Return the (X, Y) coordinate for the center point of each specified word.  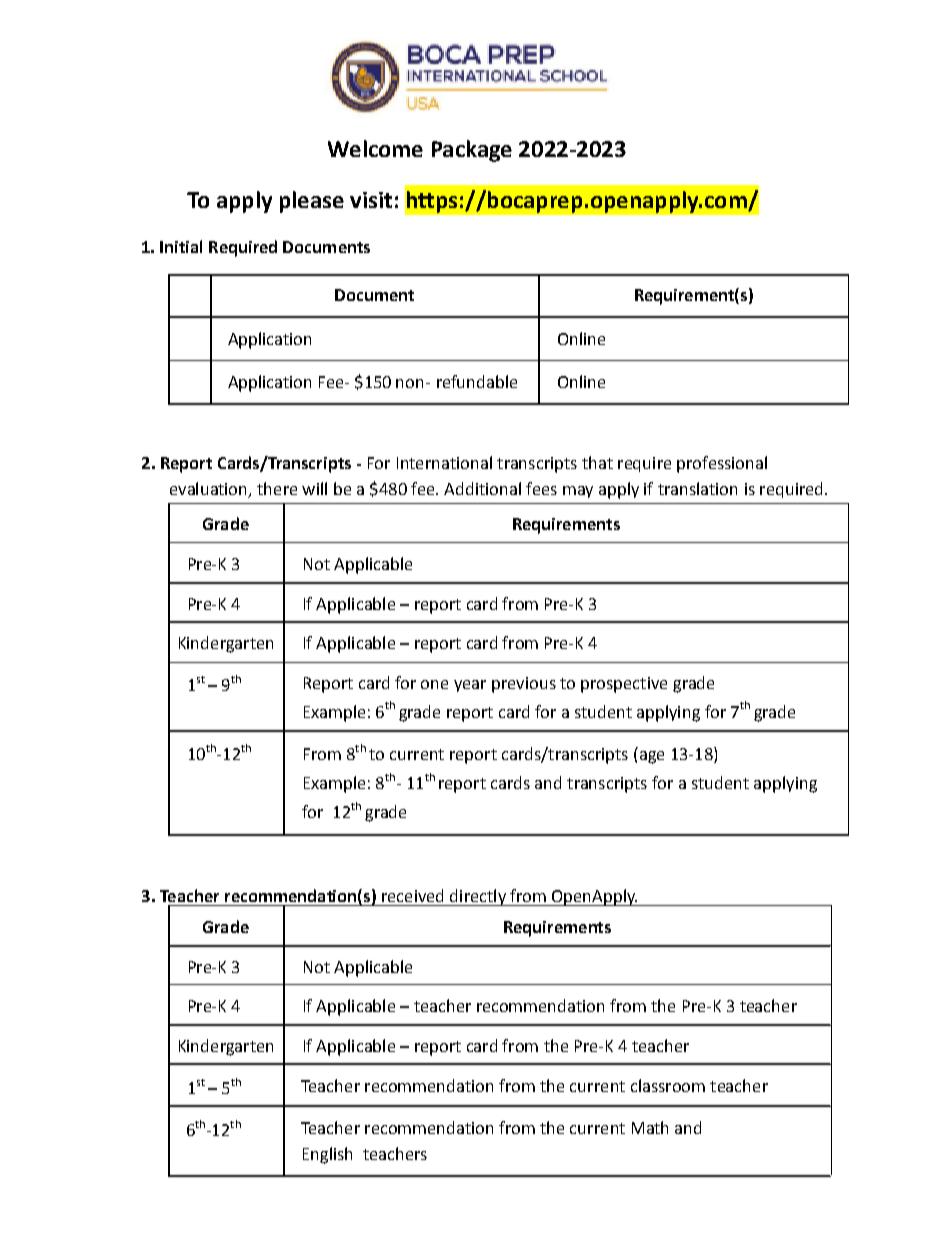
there (277, 488)
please (312, 202)
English (327, 1155)
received (412, 895)
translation (697, 488)
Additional (482, 488)
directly (478, 897)
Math (650, 1127)
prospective (624, 685)
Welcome (375, 148)
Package (472, 151)
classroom (668, 1085)
